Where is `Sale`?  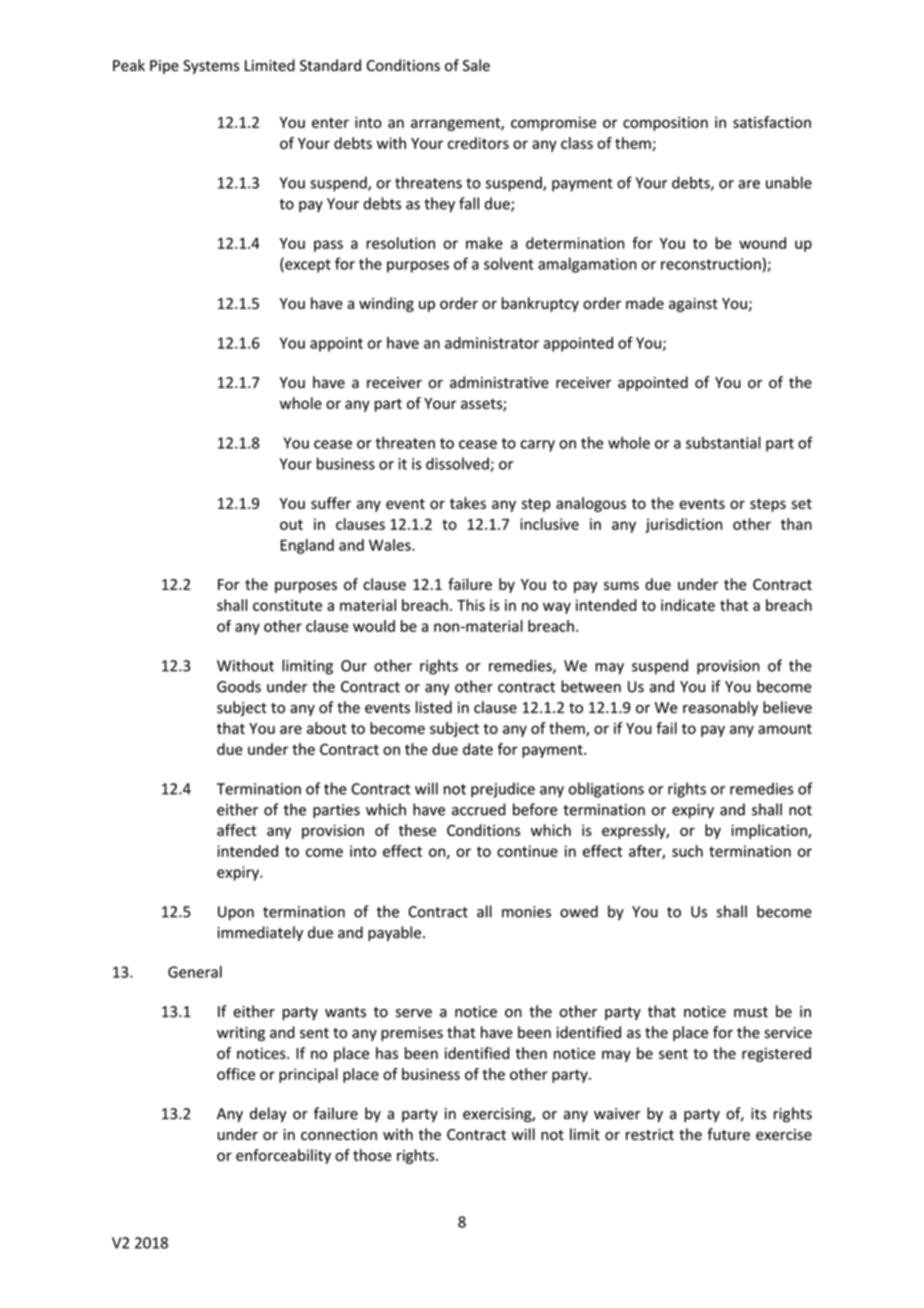
Sale is located at coordinates (476, 65).
